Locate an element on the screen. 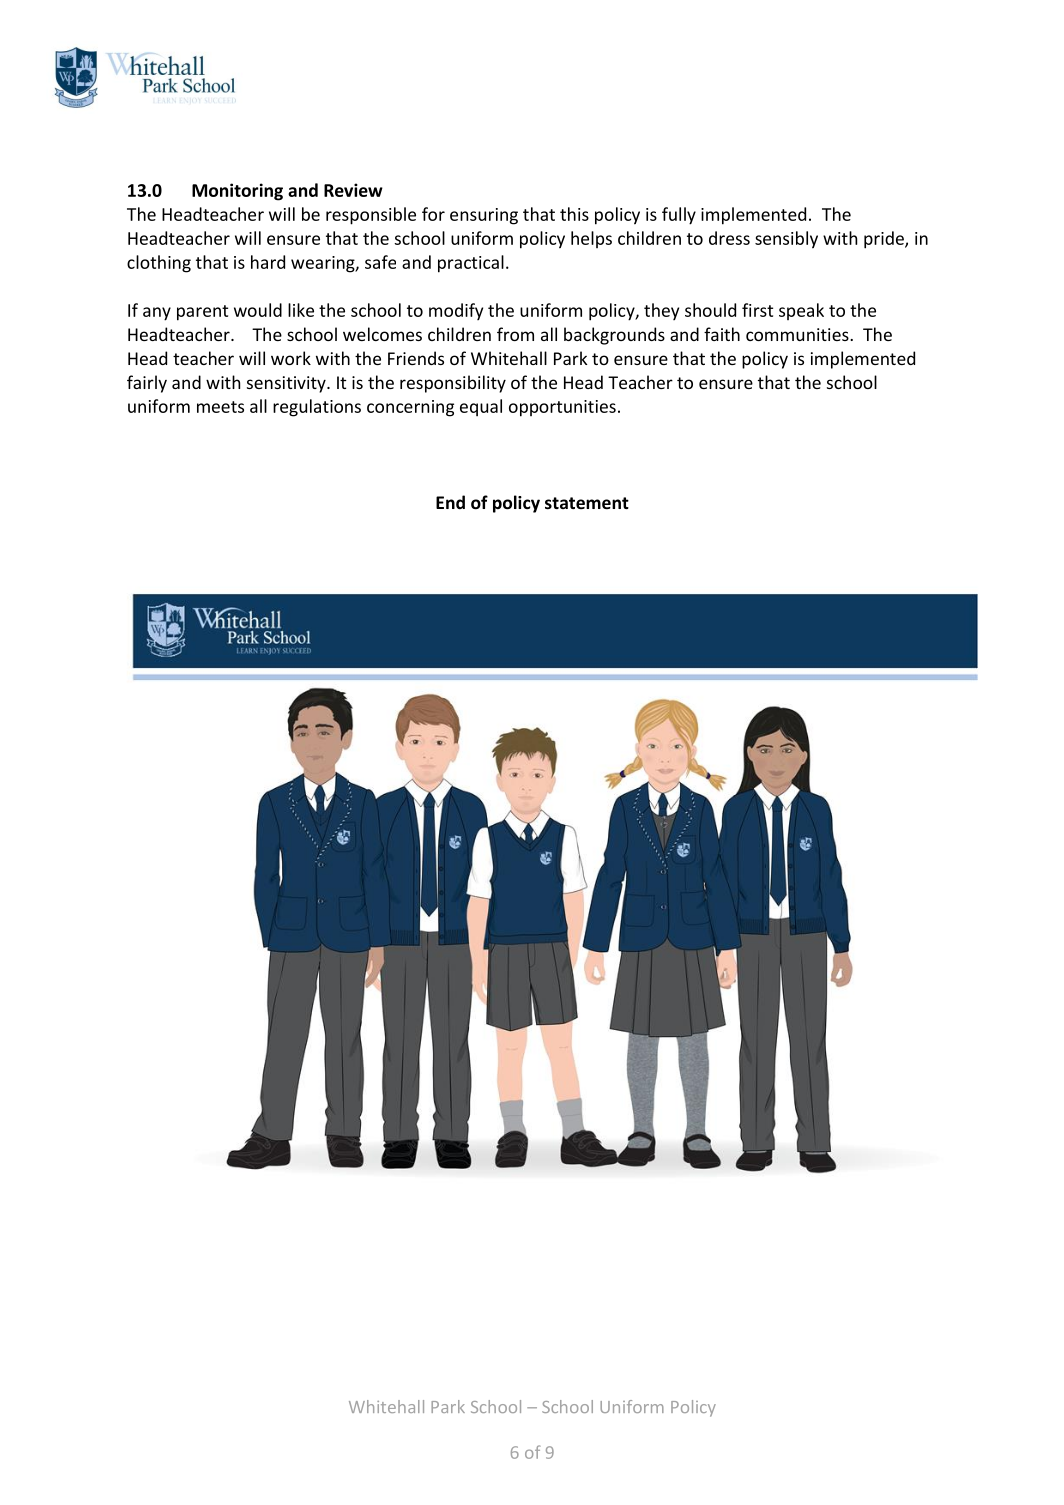 The image size is (1064, 1505). communities is located at coordinates (798, 334).
